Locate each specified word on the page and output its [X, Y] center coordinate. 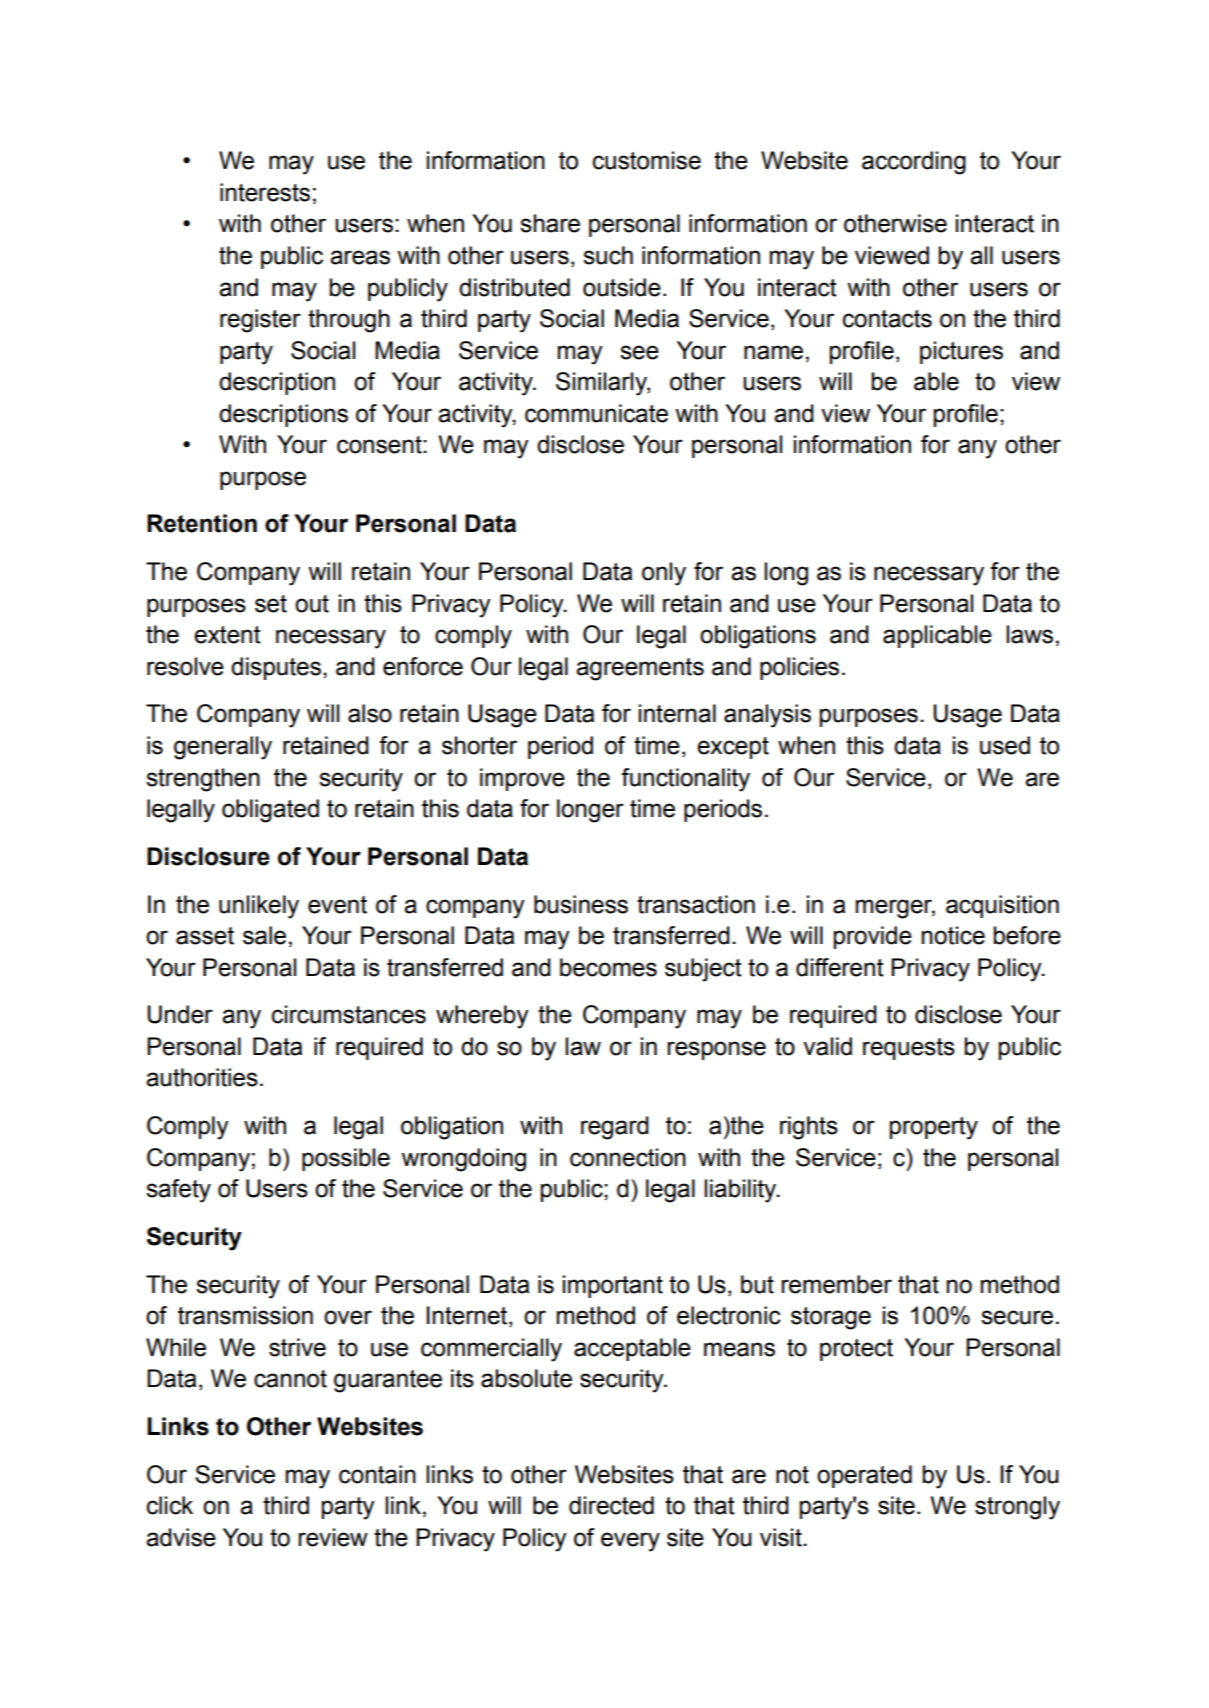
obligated [270, 811]
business [581, 904]
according [914, 163]
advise [181, 1537]
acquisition [1002, 906]
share [550, 223]
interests [265, 192]
